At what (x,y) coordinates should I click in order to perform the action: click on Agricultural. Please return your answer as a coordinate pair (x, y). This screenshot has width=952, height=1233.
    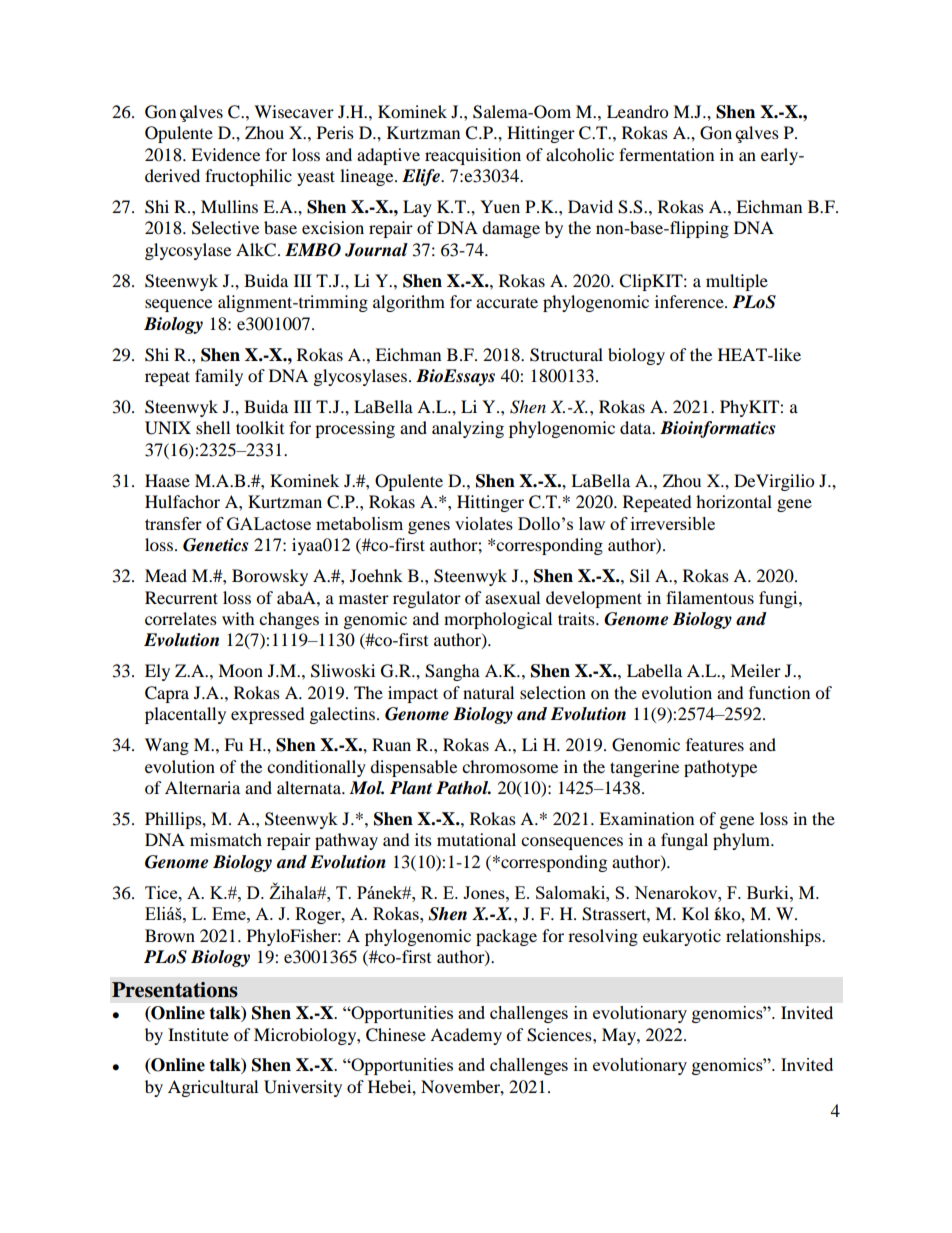
    Looking at the image, I should click on (213, 1088).
